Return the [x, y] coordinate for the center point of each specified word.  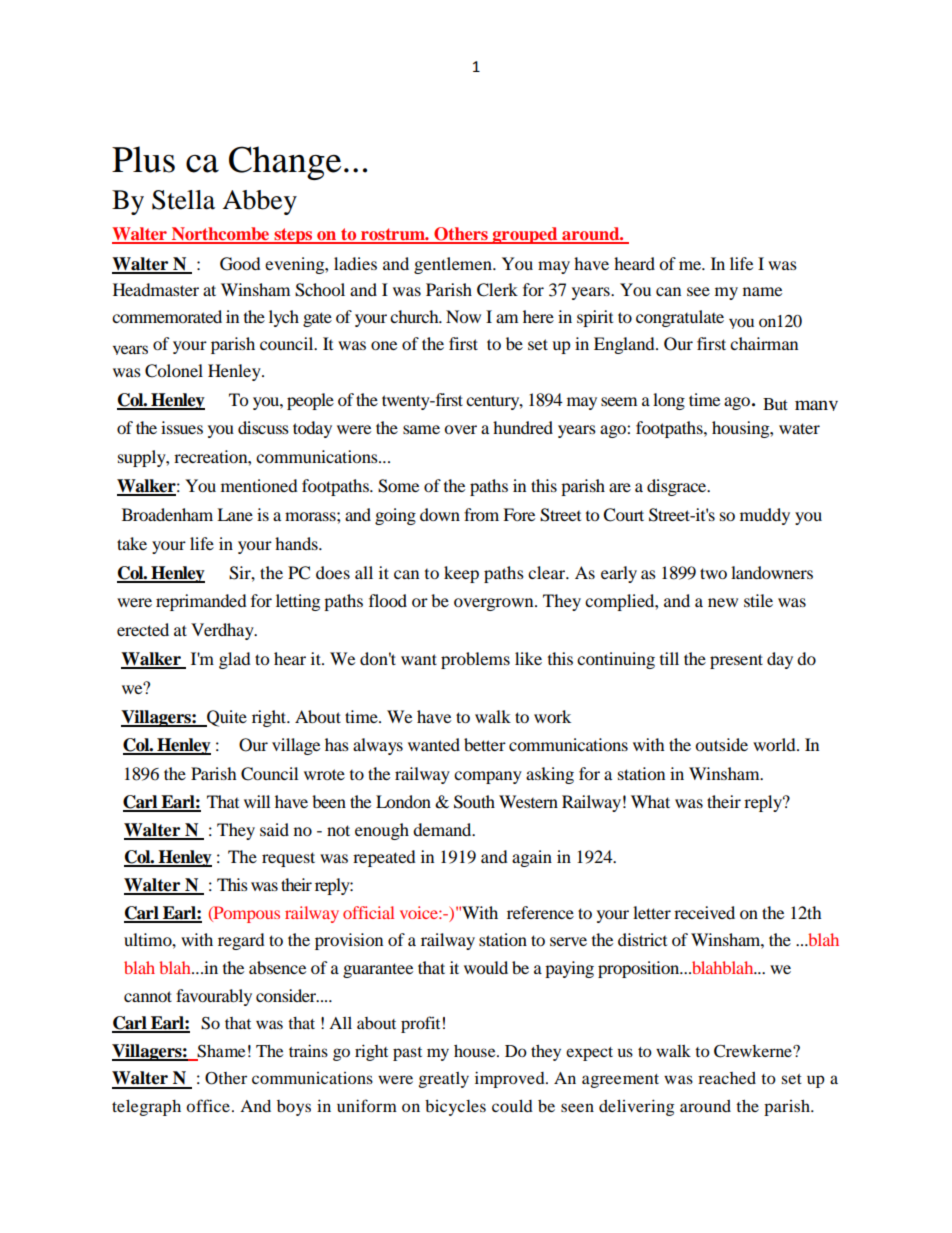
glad [235, 660]
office [208, 1105]
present [736, 661]
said [274, 829]
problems [475, 660]
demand [443, 829]
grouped [525, 235]
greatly [444, 1080]
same [421, 429]
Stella [183, 200]
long [669, 401]
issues [182, 427]
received [704, 912]
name [762, 291]
